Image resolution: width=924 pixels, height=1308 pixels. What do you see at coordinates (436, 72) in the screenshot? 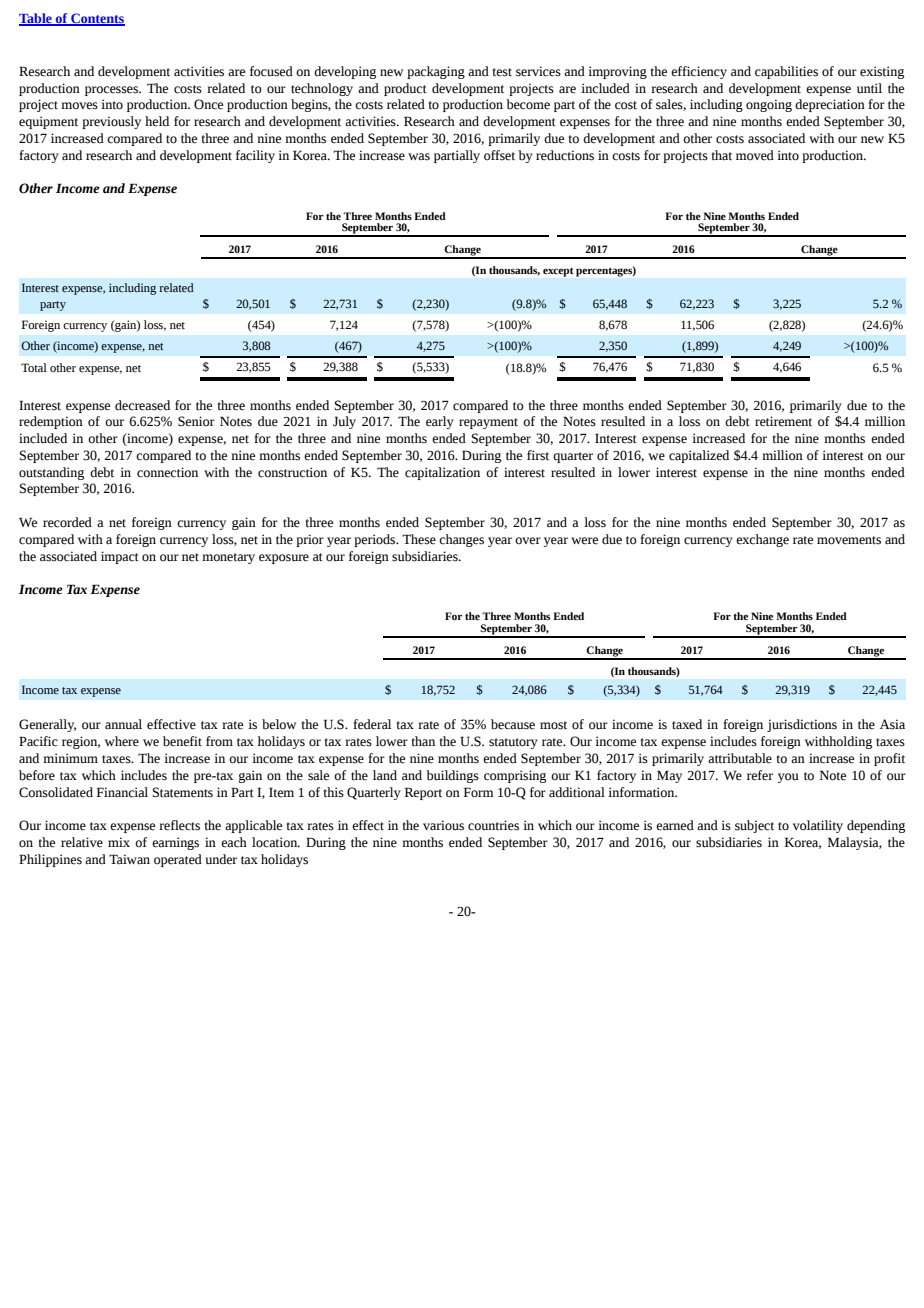
I see `packaging` at bounding box center [436, 72].
